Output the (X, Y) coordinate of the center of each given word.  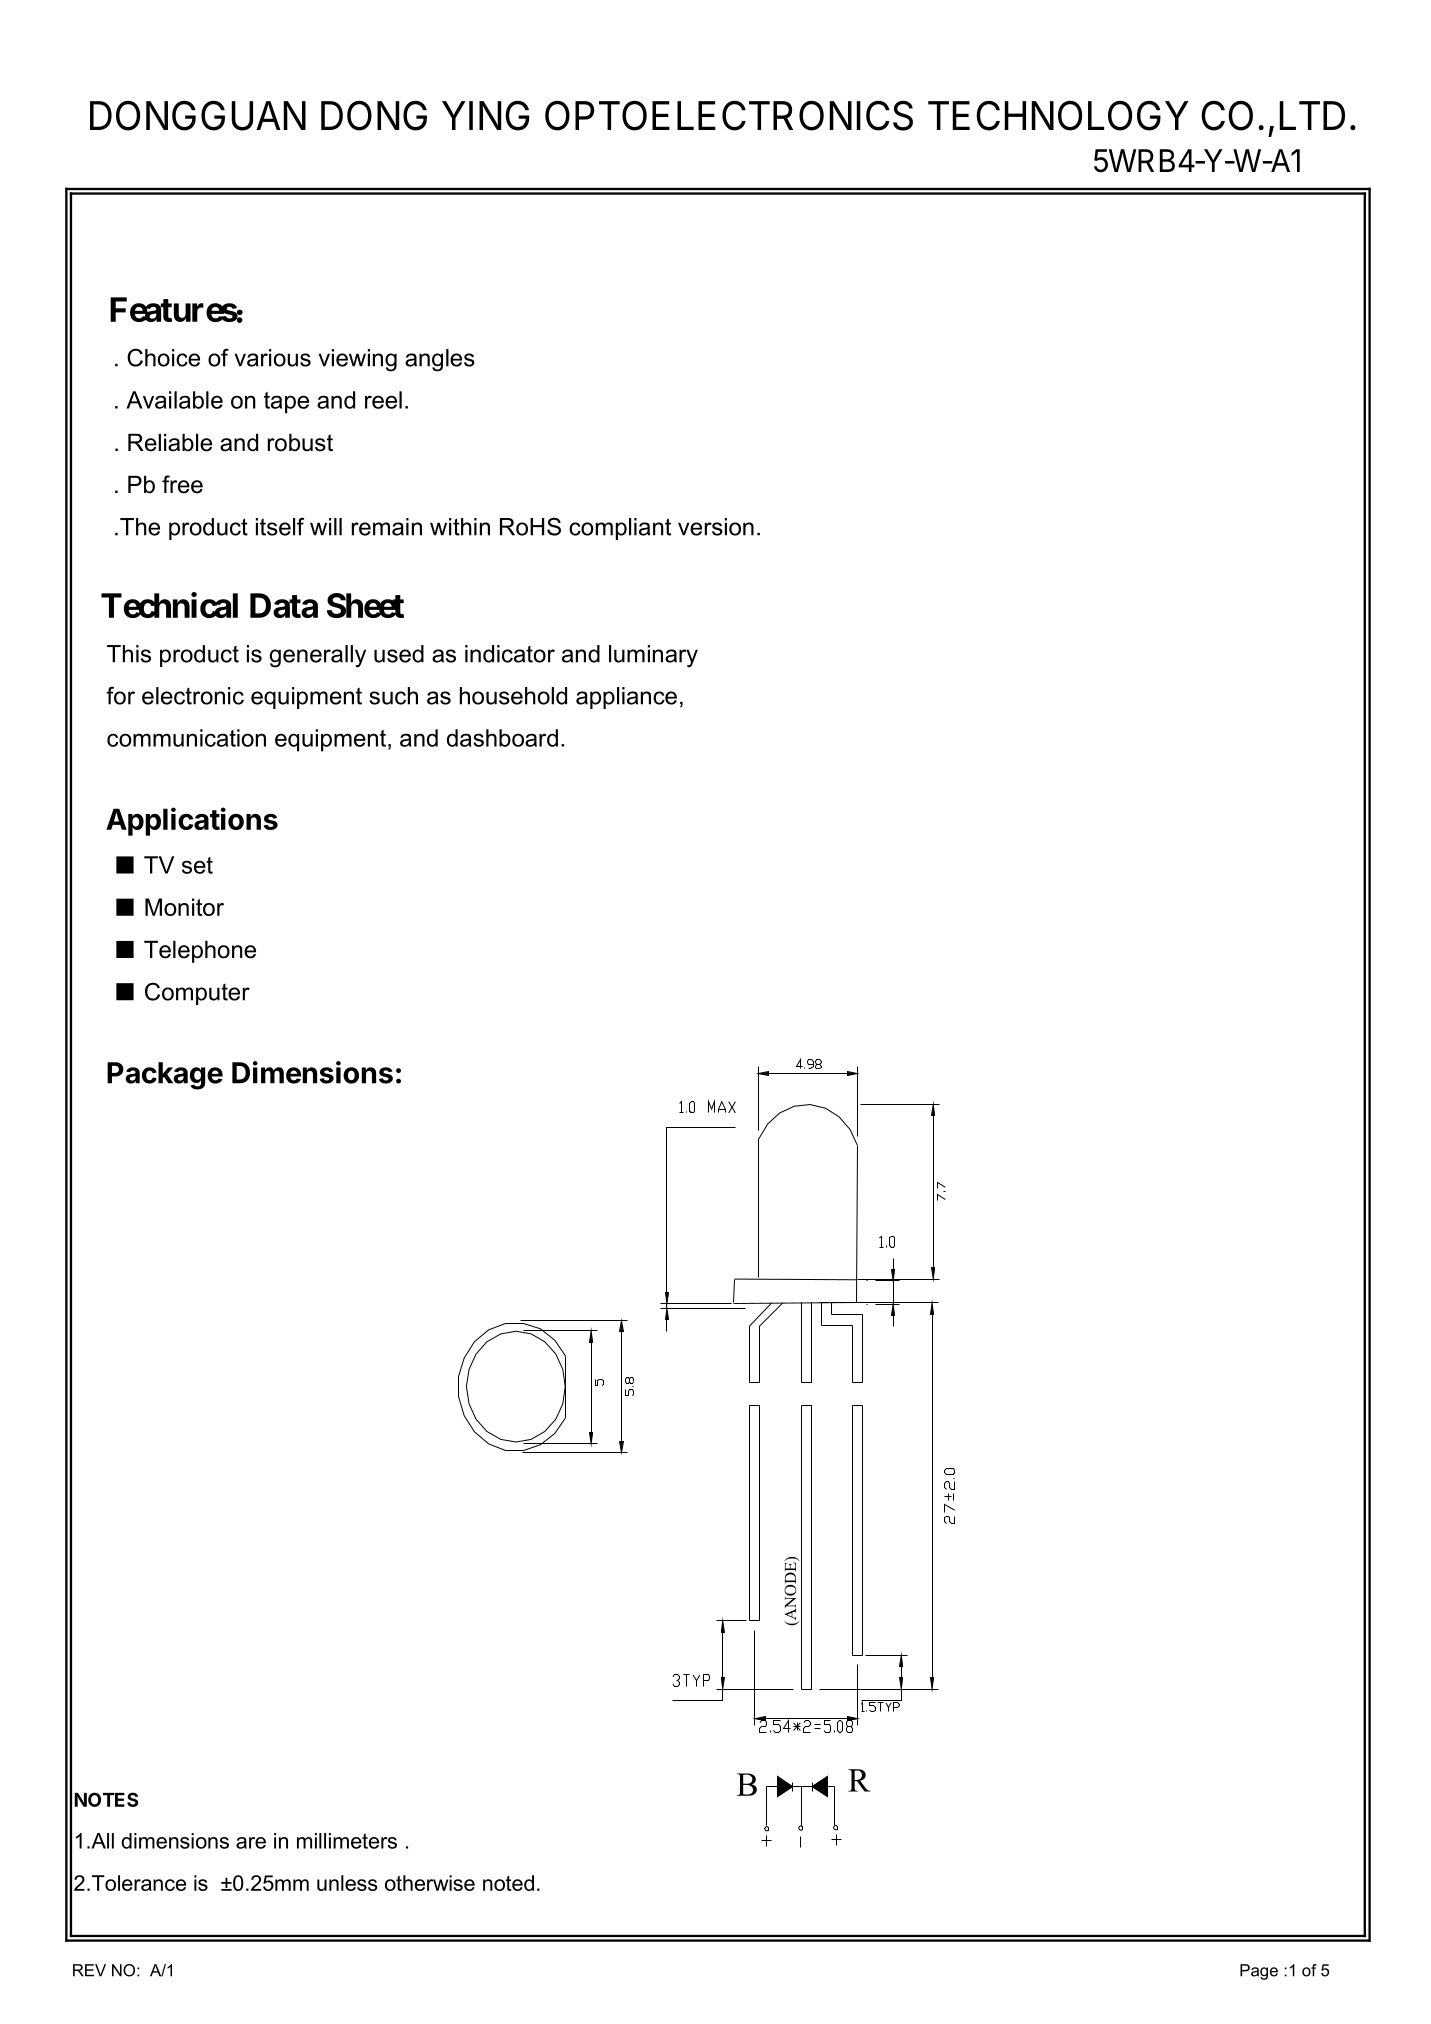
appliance (626, 698)
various (273, 358)
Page (1259, 1972)
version (716, 527)
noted (508, 1883)
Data (284, 605)
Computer (197, 993)
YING (485, 115)
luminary (653, 656)
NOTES (106, 1799)
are (251, 1843)
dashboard (502, 738)
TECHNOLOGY (1058, 115)
